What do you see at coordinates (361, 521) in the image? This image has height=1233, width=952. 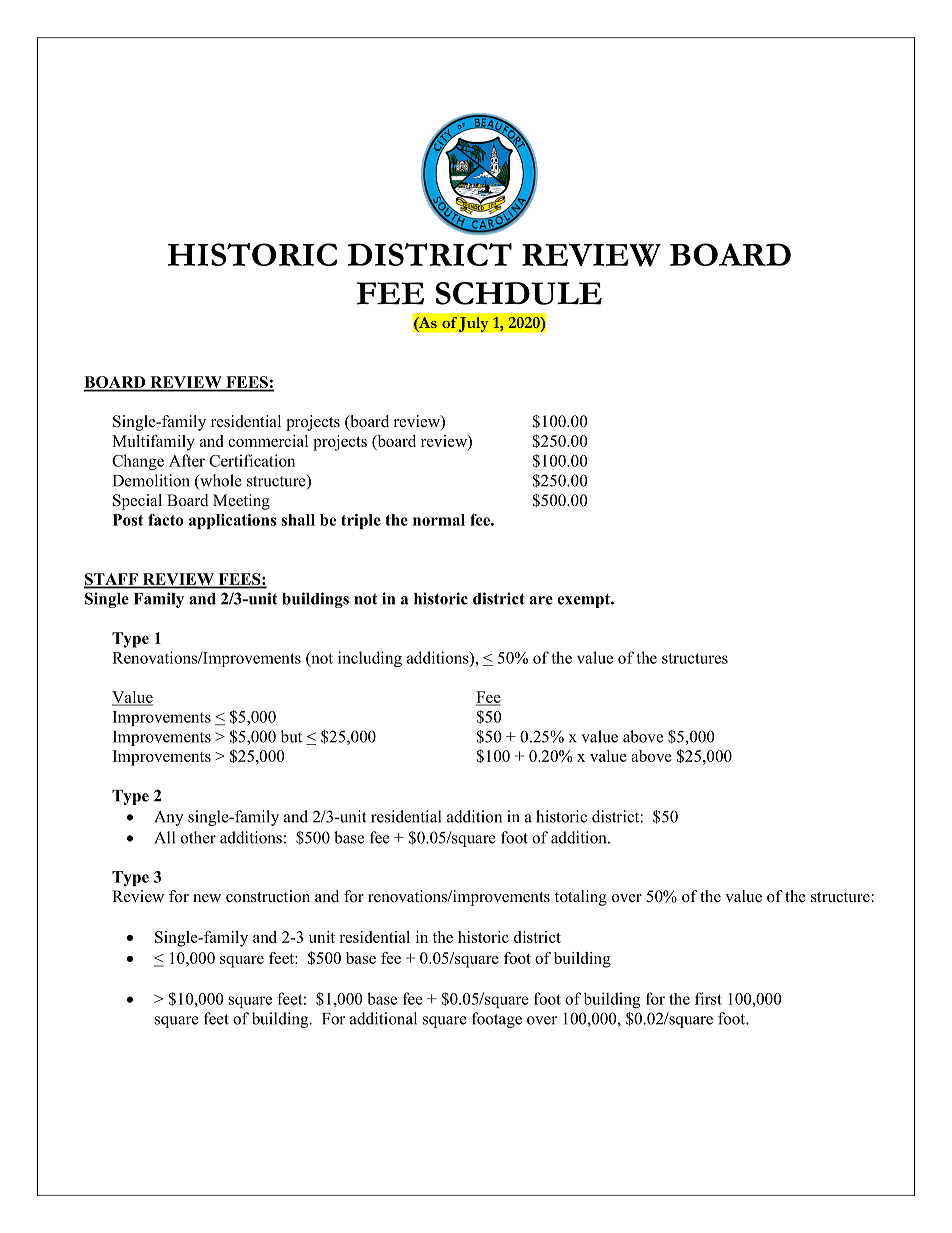 I see `triple` at bounding box center [361, 521].
